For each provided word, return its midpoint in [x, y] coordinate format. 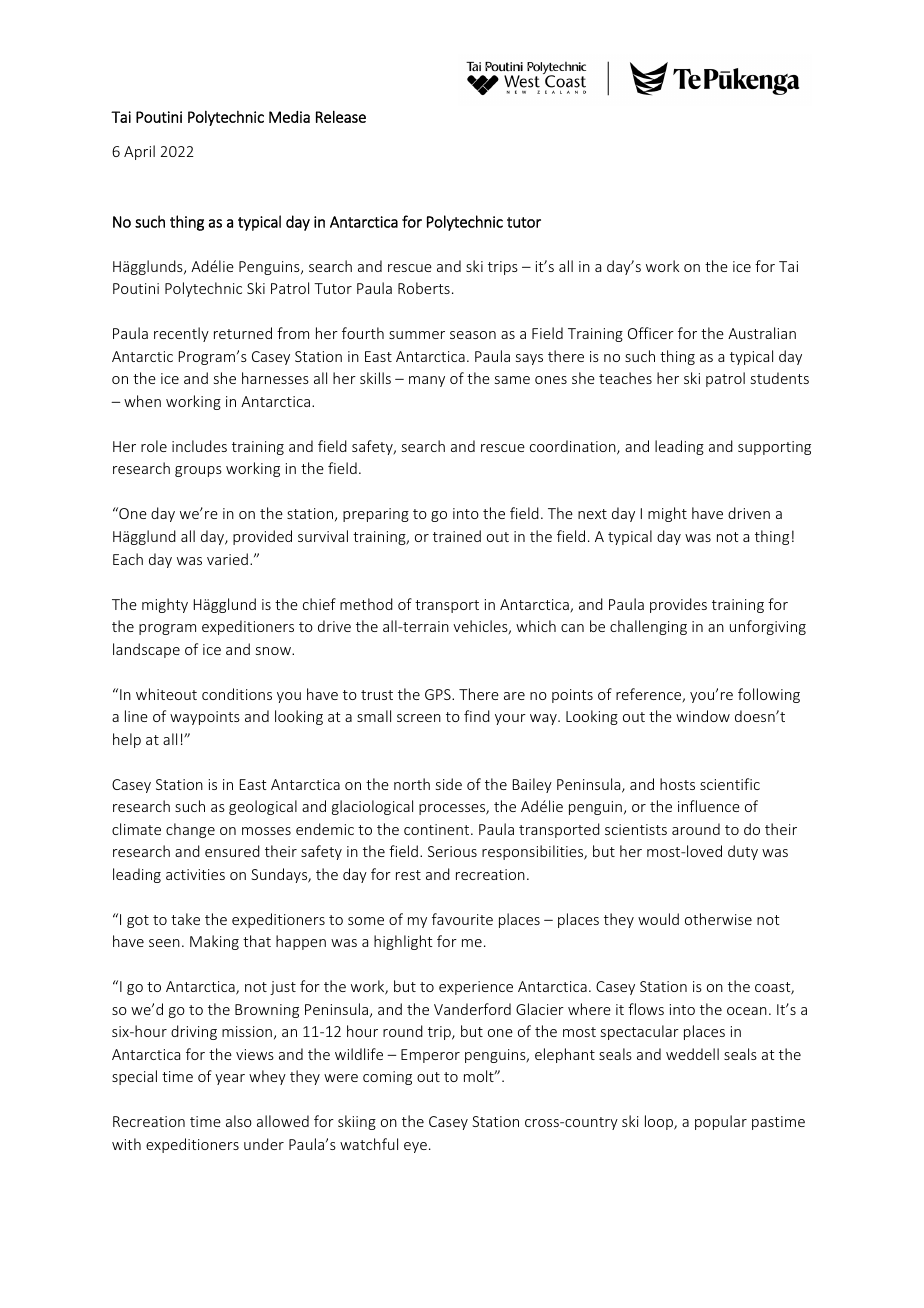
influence [709, 806]
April [139, 152]
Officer [651, 333]
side [449, 784]
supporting [774, 448]
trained [457, 536]
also [239, 1121]
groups [198, 471]
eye [415, 1147]
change [190, 830]
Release [341, 116]
